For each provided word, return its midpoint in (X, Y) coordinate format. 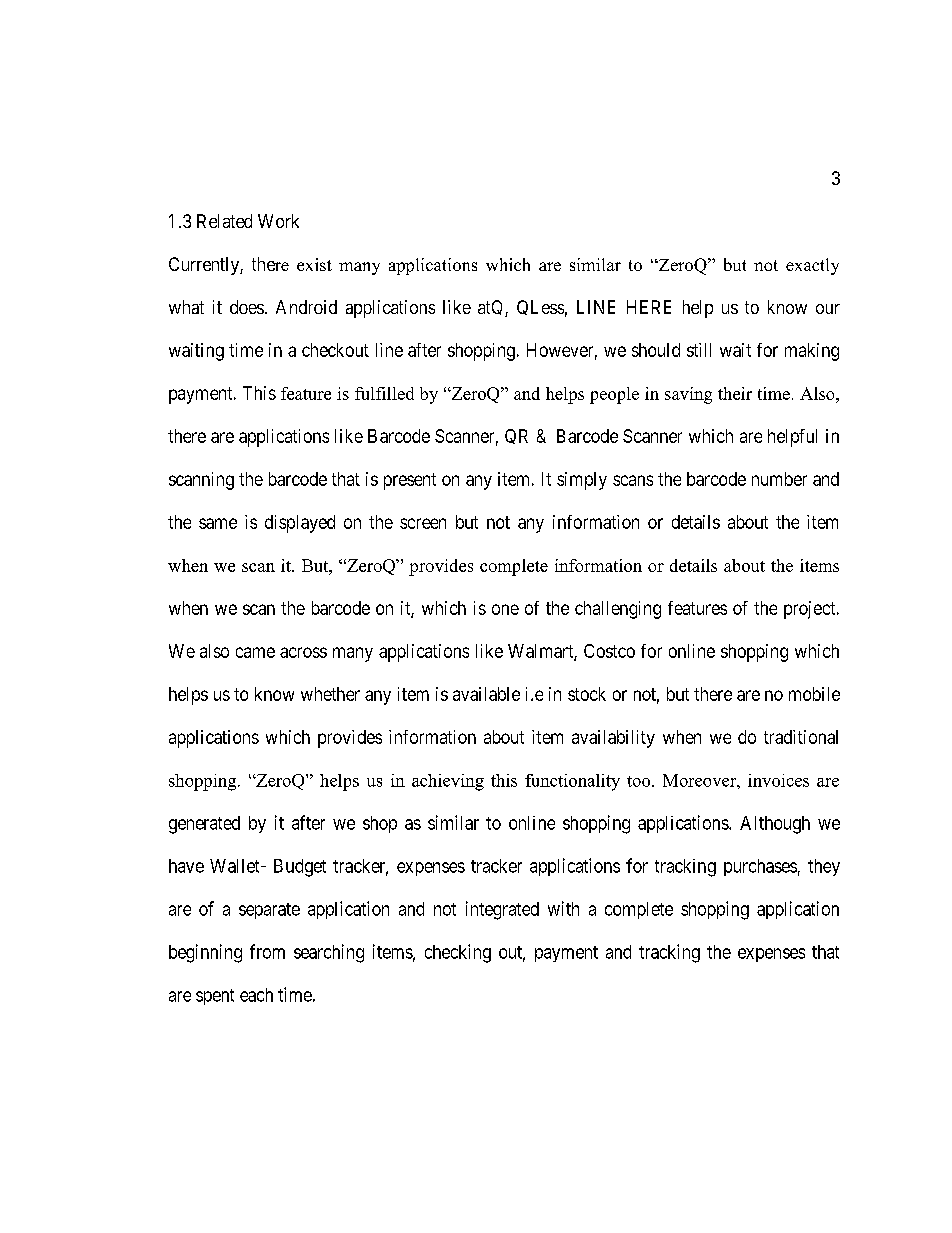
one (505, 609)
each (256, 995)
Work (278, 221)
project (811, 610)
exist (314, 264)
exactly (812, 266)
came (255, 652)
